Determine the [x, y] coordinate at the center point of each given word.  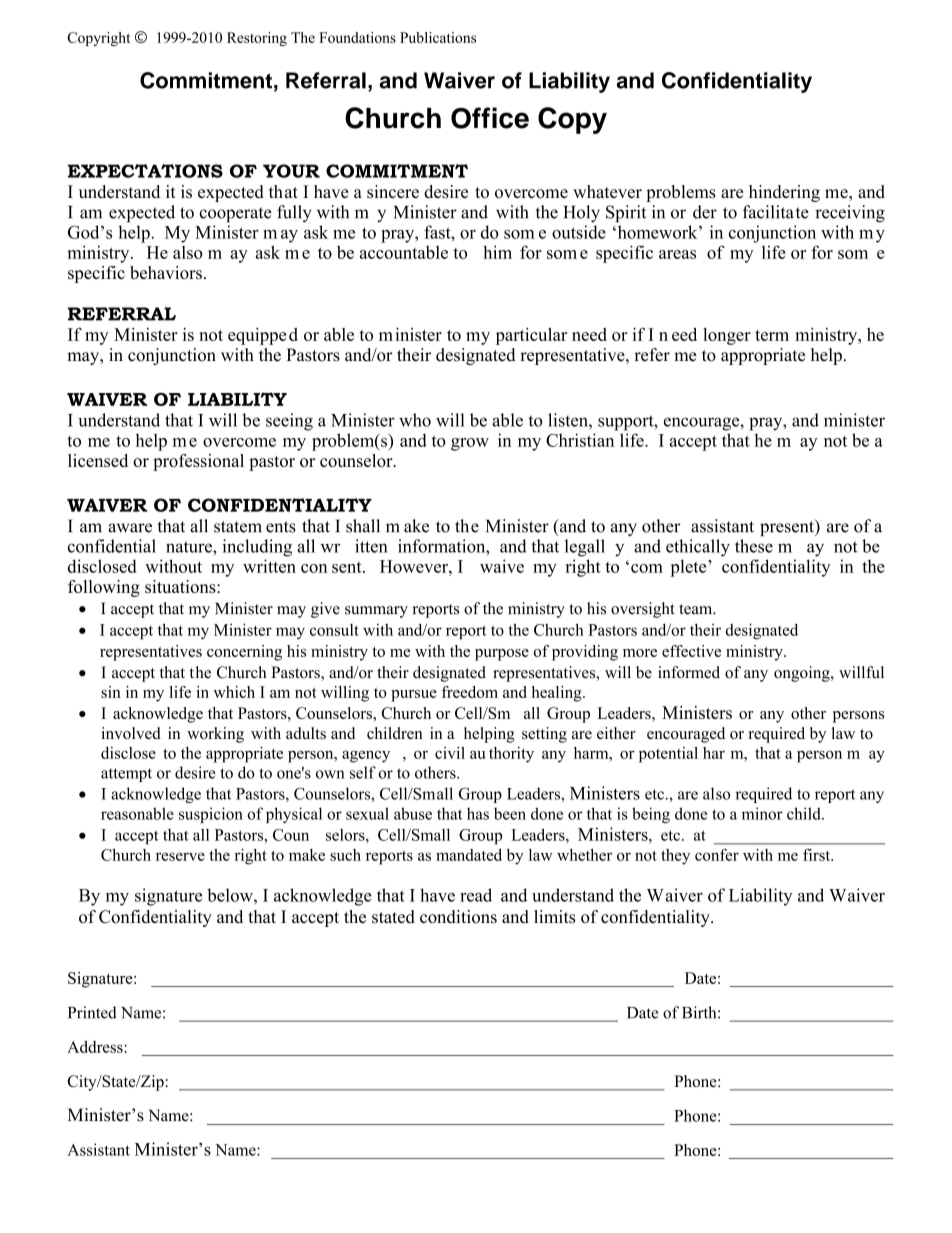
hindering [784, 193]
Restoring [257, 39]
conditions [458, 916]
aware [130, 528]
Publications [438, 37]
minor [762, 813]
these [754, 546]
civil [450, 753]
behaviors [166, 272]
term [772, 335]
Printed [92, 1012]
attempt [126, 775]
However [415, 566]
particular [531, 336]
